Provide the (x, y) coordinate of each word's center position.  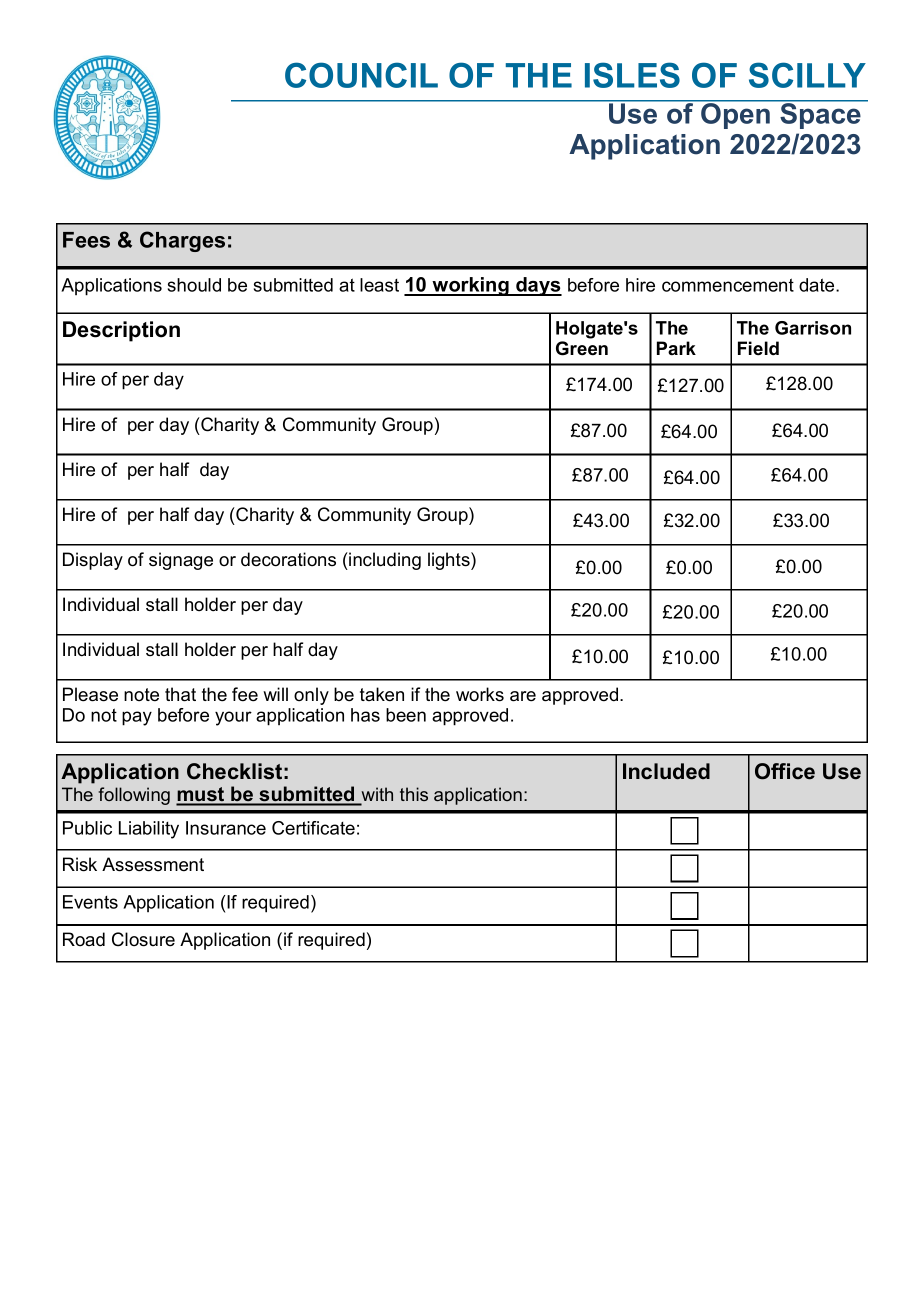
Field (758, 348)
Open (735, 114)
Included (666, 771)
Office (785, 771)
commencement (728, 285)
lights (450, 561)
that (180, 694)
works (480, 694)
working (470, 286)
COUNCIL (361, 75)
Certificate (313, 828)
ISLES (632, 75)
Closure (143, 939)
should (194, 285)
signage (181, 561)
